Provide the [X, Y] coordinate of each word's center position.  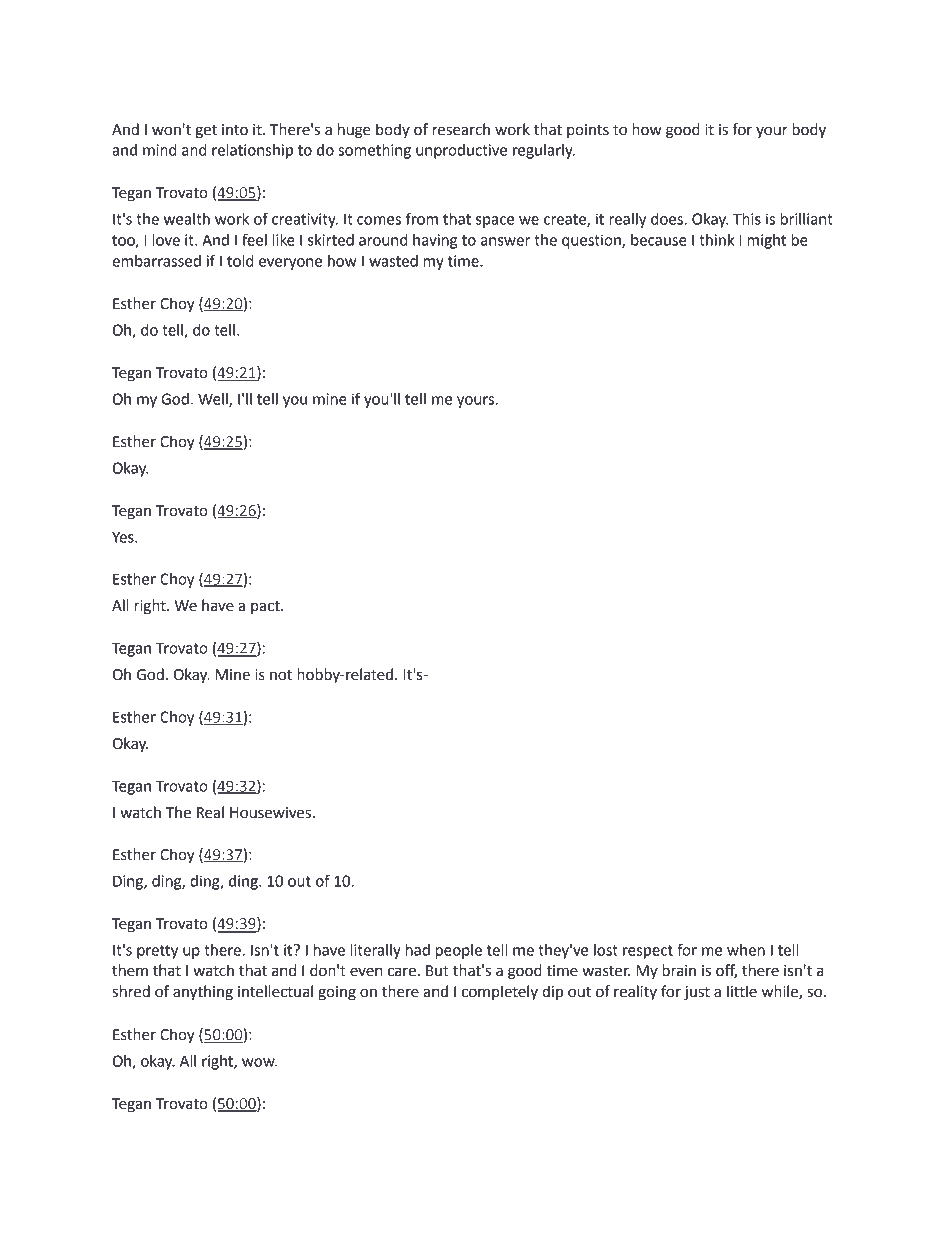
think [716, 240]
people [459, 951]
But [437, 971]
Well [214, 400]
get [206, 132]
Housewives [270, 813]
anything [203, 993]
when [746, 950]
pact [266, 607]
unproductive [461, 151]
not [281, 675]
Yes [124, 537]
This [747, 219]
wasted [393, 261]
